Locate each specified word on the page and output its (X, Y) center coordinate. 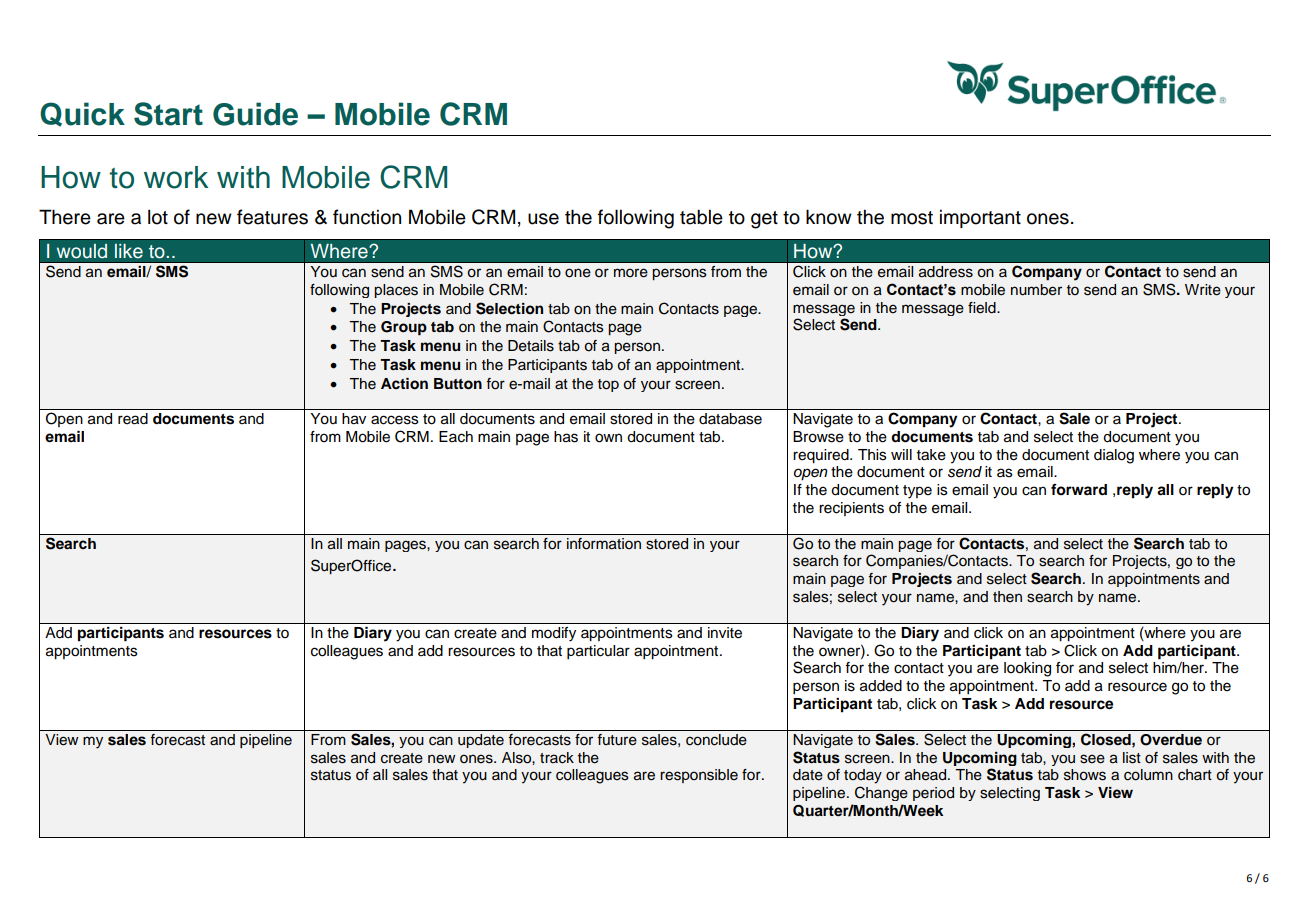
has (566, 437)
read (133, 419)
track (557, 758)
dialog (1114, 456)
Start (168, 114)
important (980, 218)
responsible (699, 776)
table (701, 217)
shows (1085, 775)
